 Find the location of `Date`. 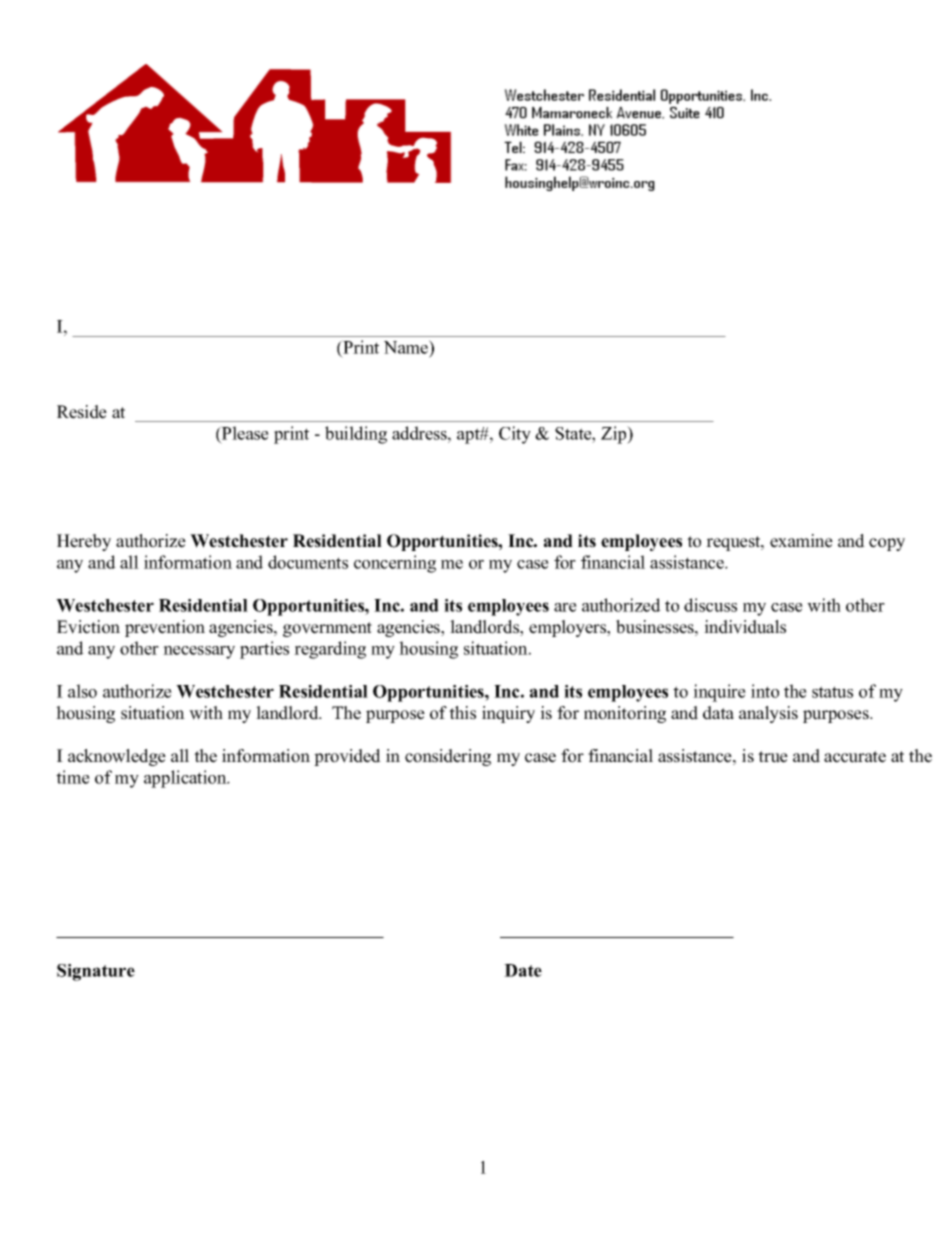

Date is located at coordinates (523, 970).
